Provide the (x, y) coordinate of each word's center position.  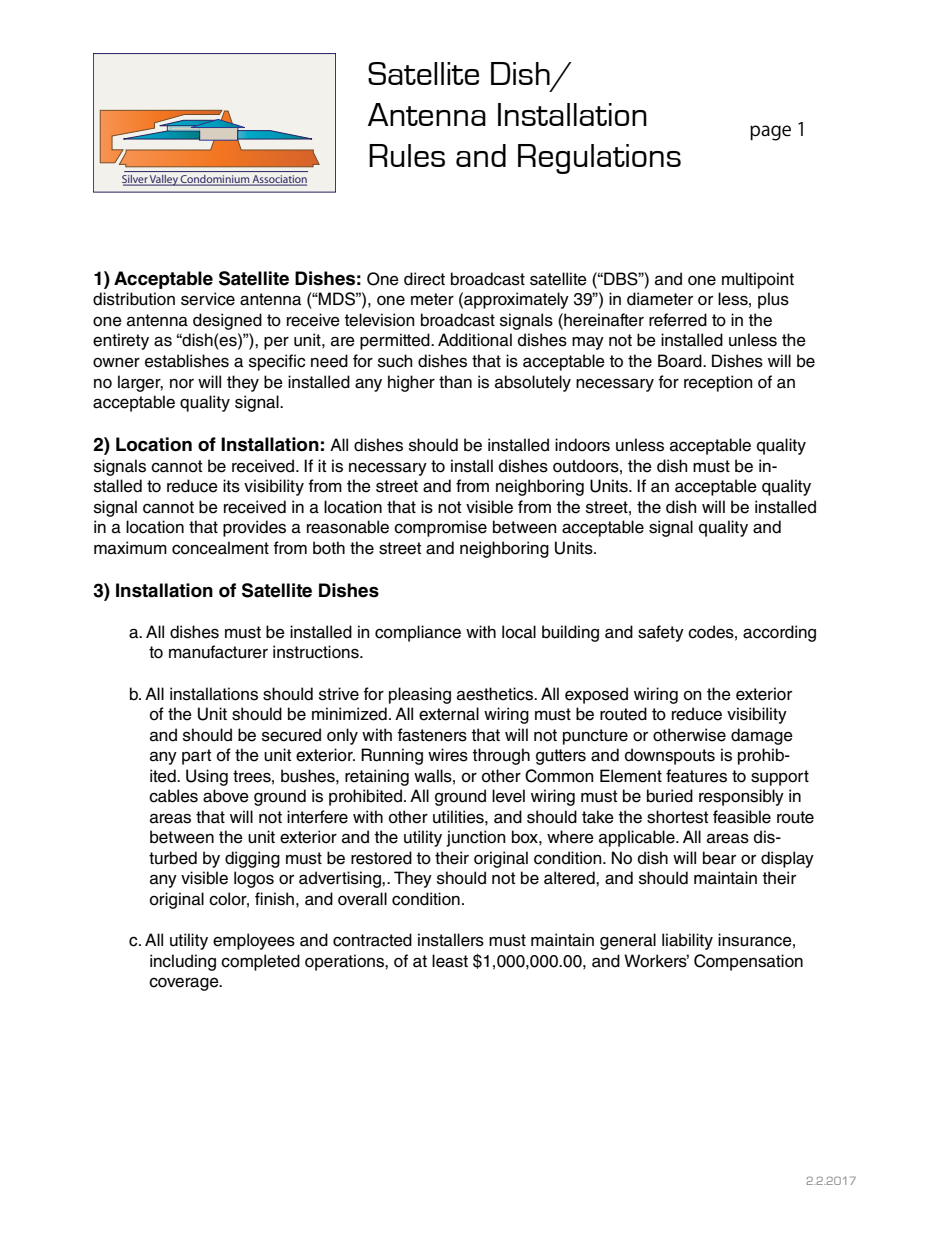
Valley (164, 180)
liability (687, 941)
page (770, 133)
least (450, 961)
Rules (407, 155)
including (183, 962)
